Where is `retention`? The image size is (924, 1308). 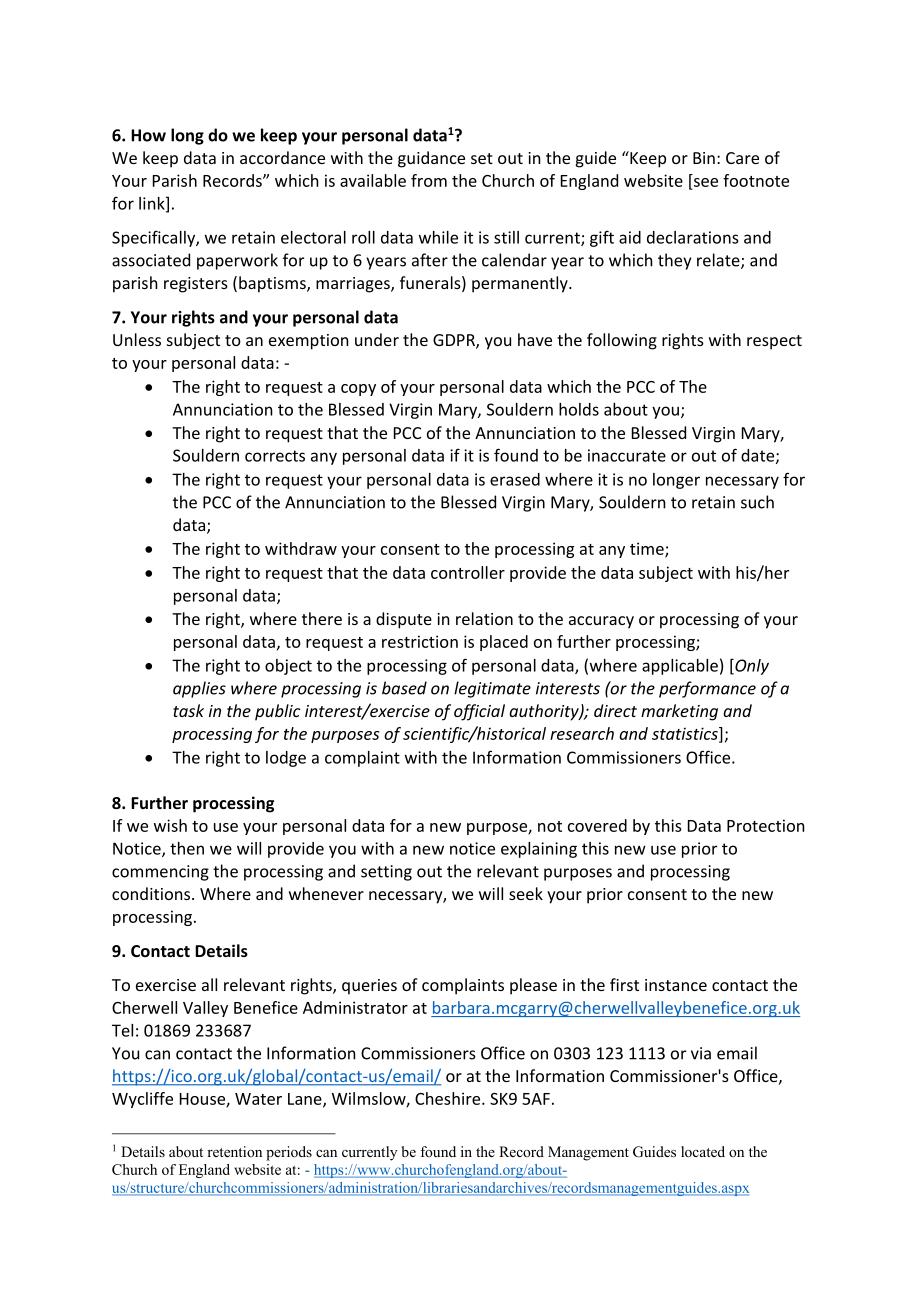
retention is located at coordinates (234, 1151).
